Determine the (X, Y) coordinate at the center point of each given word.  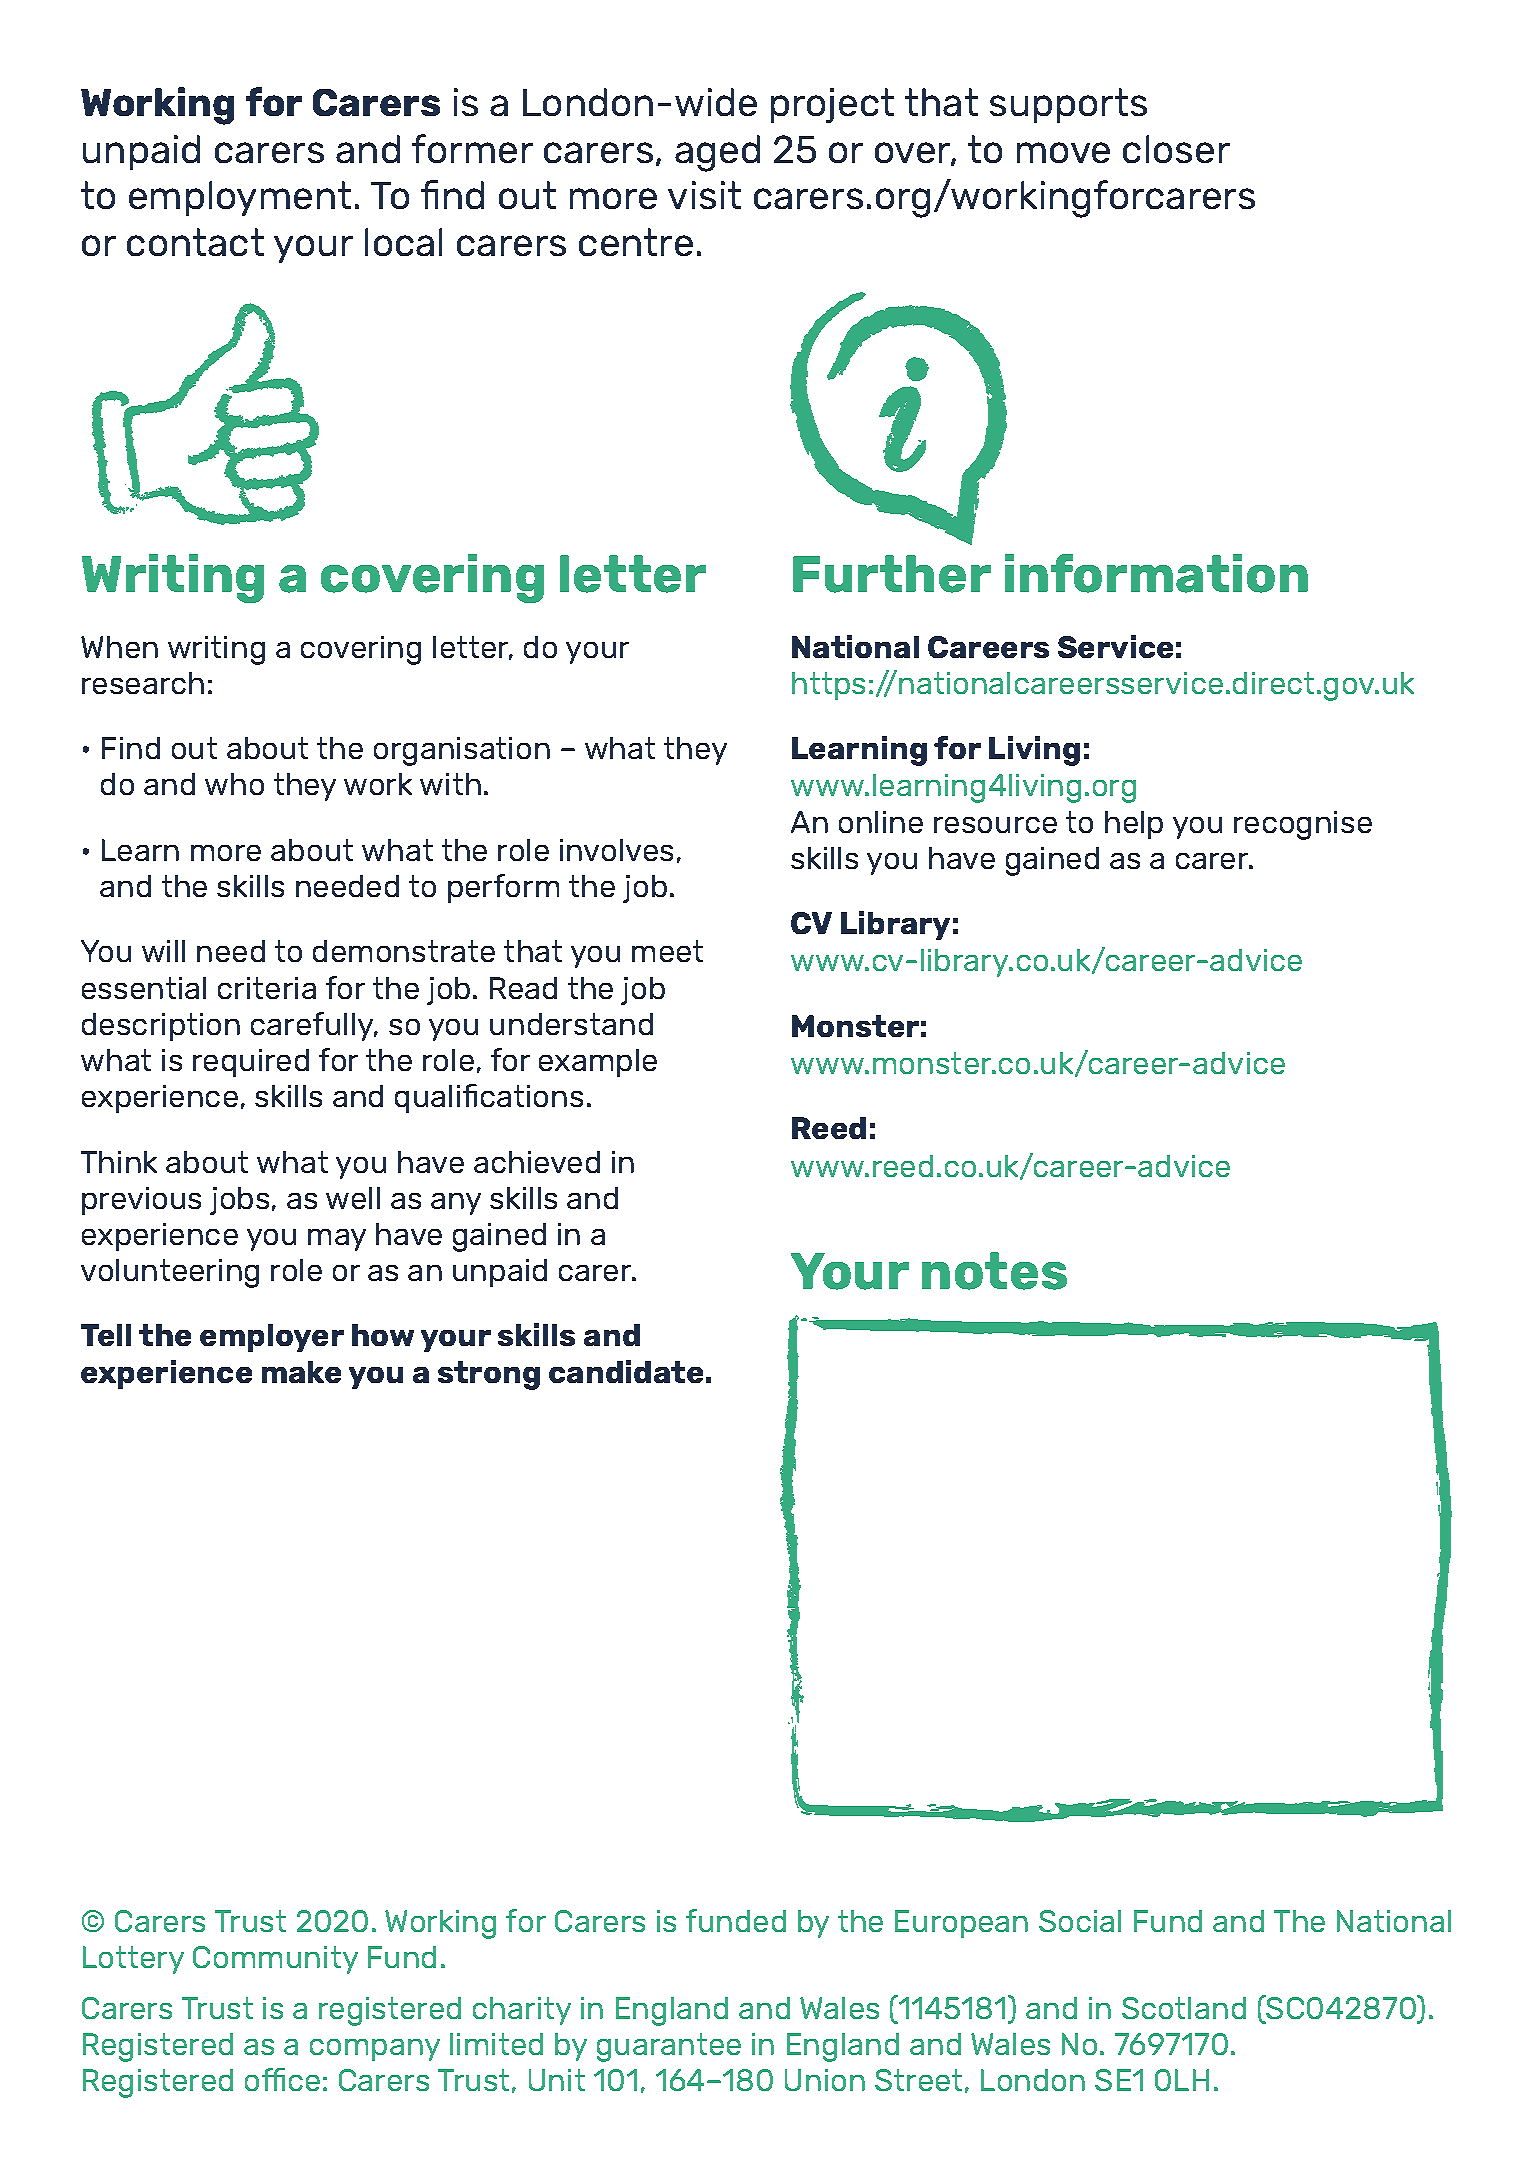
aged (717, 153)
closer (1176, 149)
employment (240, 198)
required (251, 1063)
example (598, 1063)
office (282, 2079)
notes (994, 1271)
